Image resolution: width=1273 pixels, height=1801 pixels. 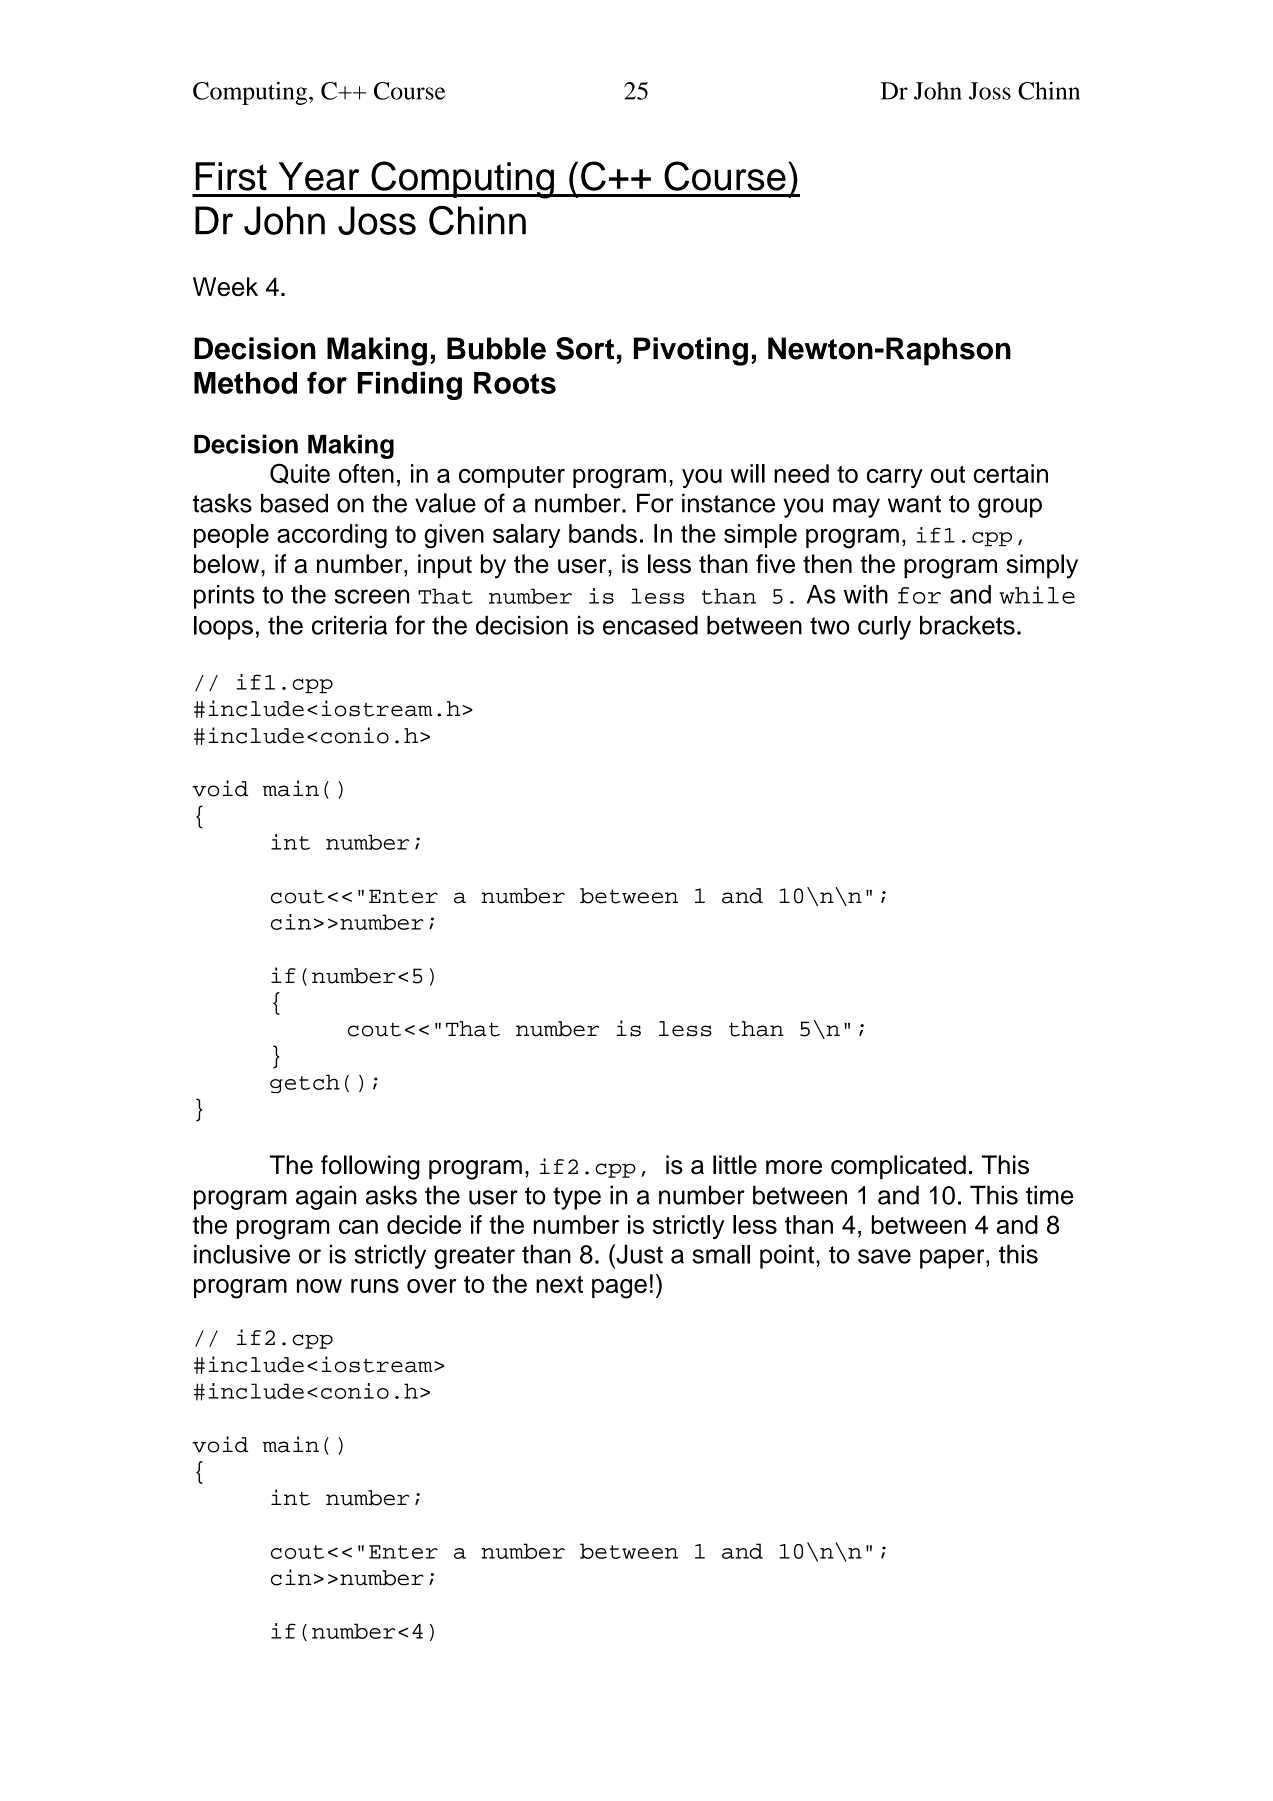 What do you see at coordinates (830, 626) in the image?
I see `two` at bounding box center [830, 626].
